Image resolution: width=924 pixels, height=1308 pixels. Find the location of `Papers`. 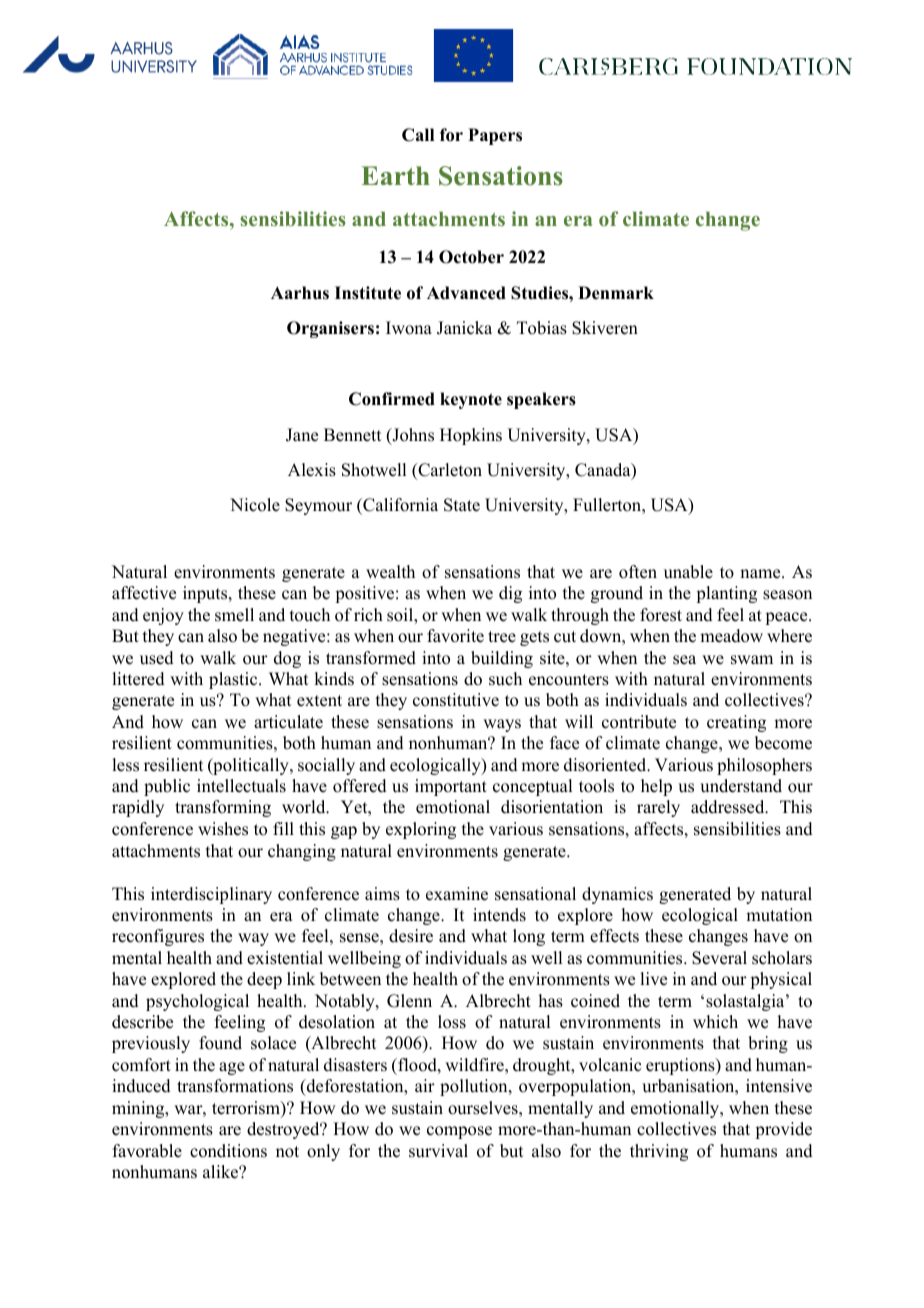

Papers is located at coordinates (495, 136).
